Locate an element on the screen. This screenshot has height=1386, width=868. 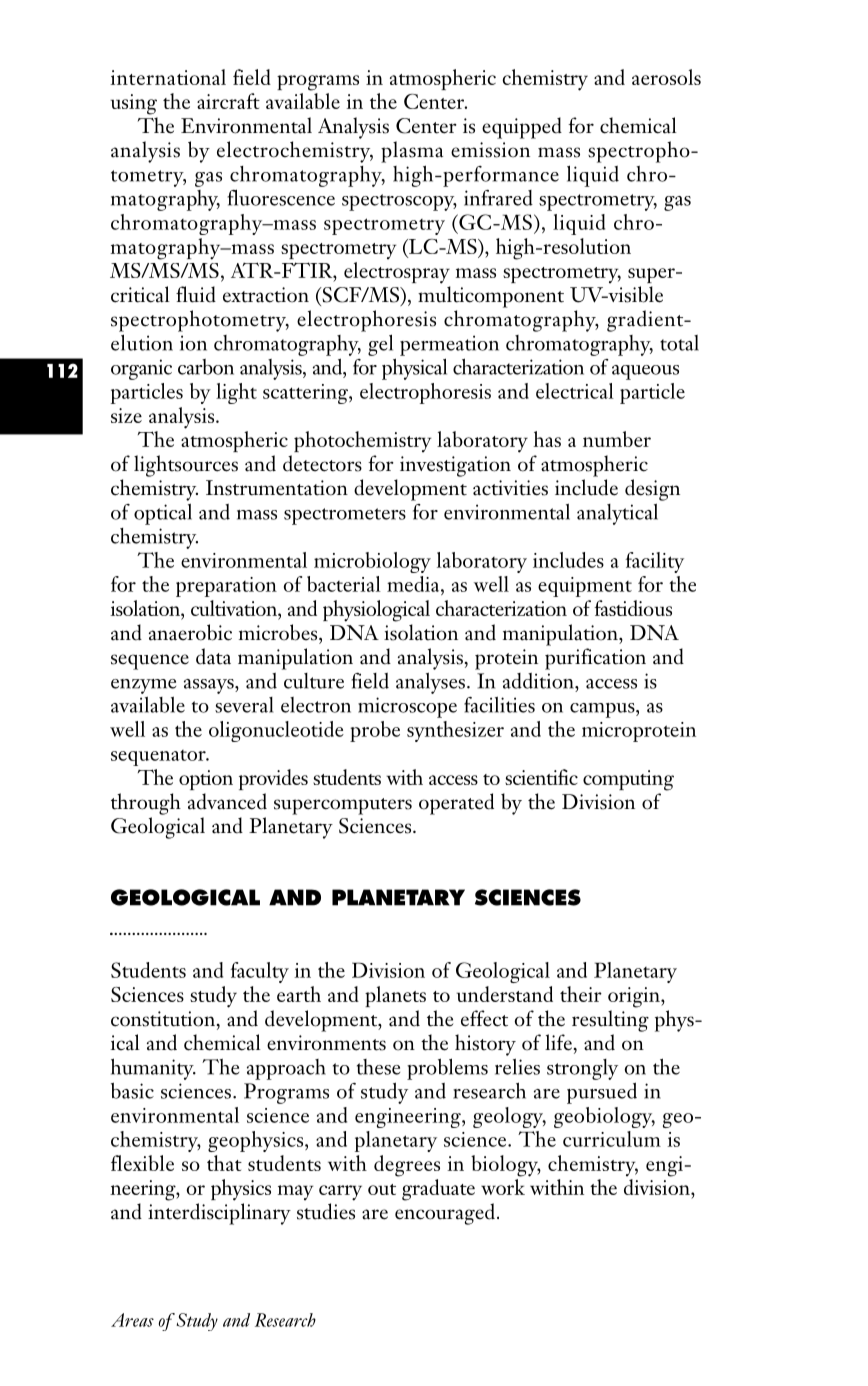
interdisciplinary is located at coordinates (219, 1214).
